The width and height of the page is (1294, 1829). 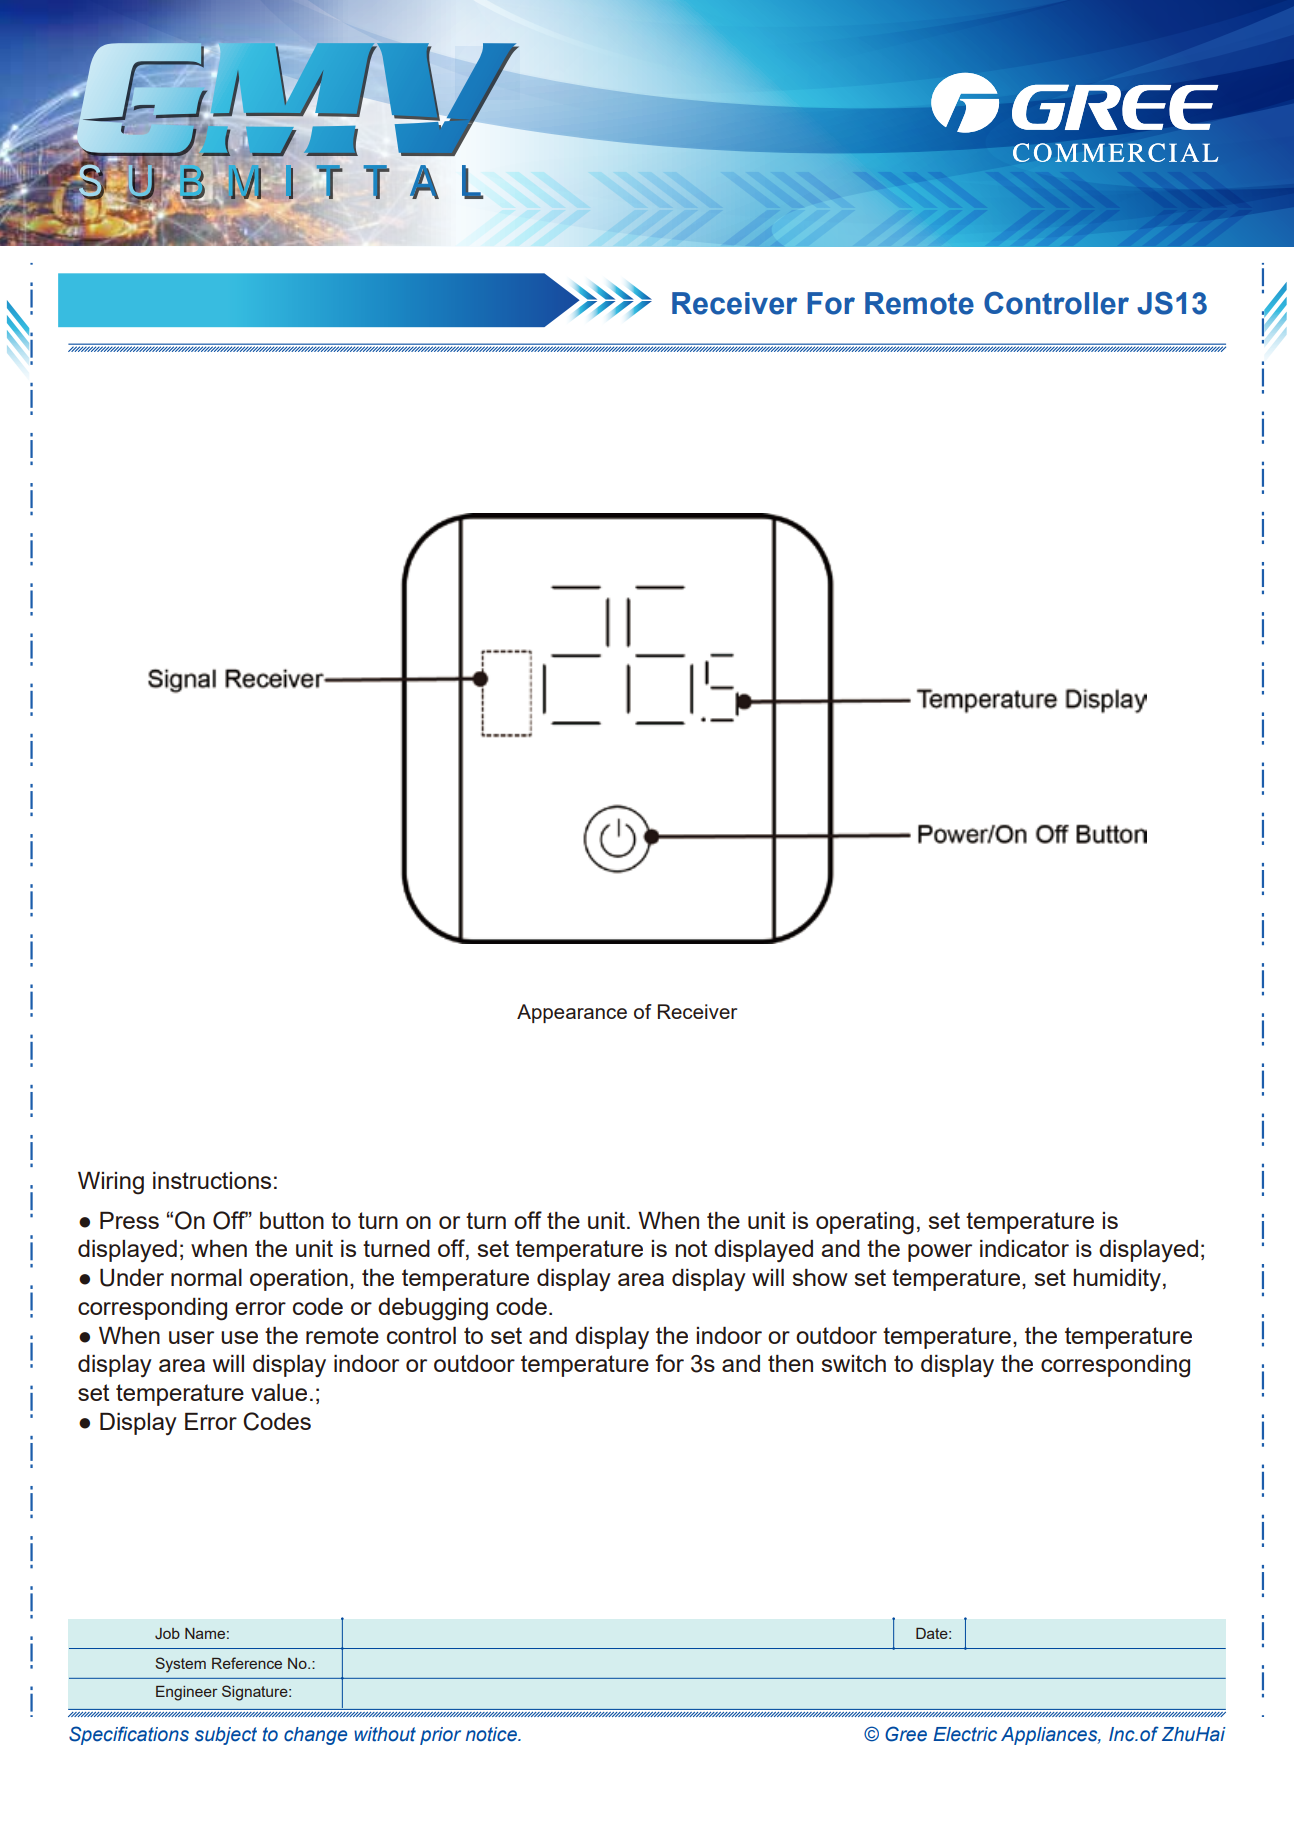 I want to click on Appearance, so click(x=572, y=1013).
